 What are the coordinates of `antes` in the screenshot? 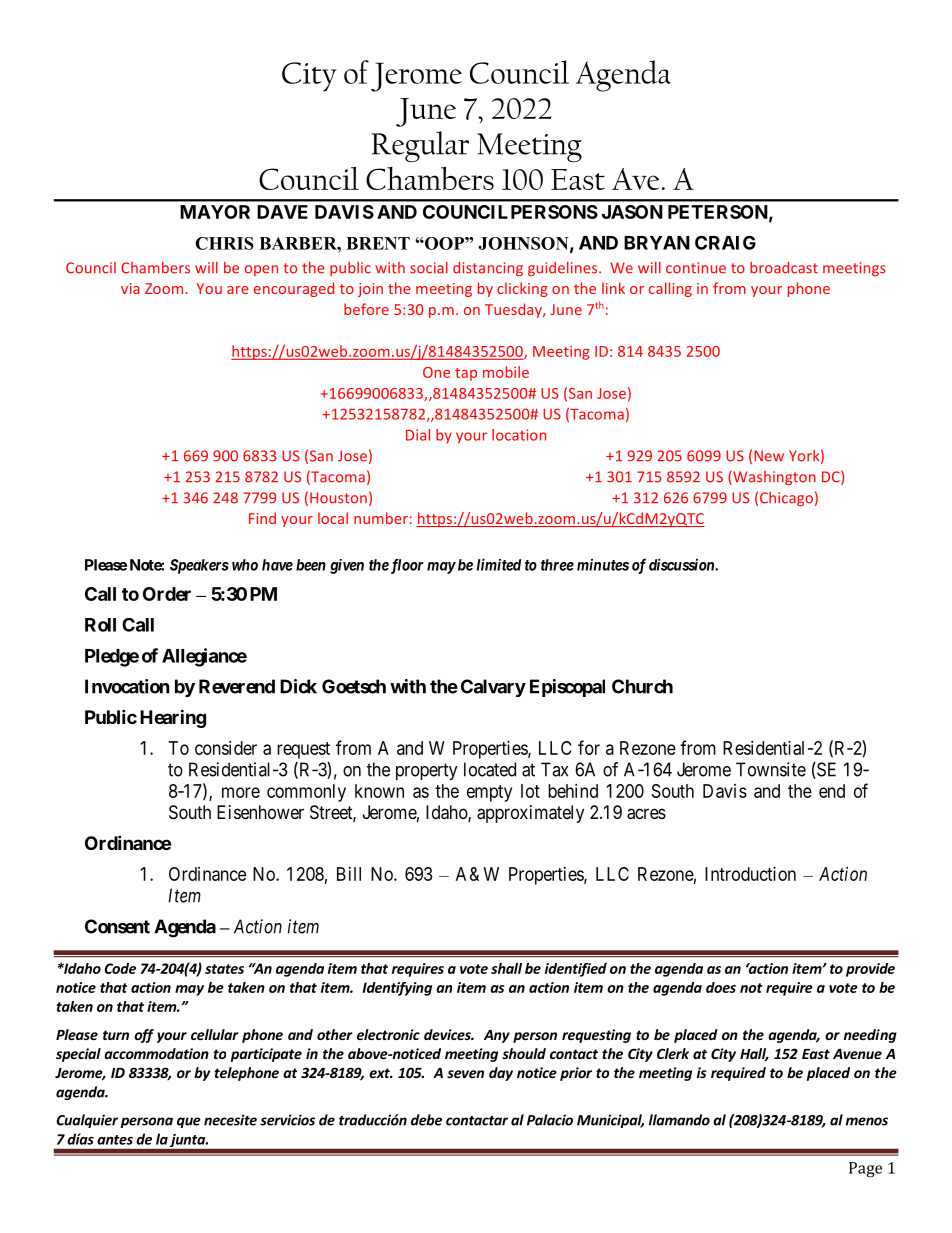 It's located at (115, 1140).
